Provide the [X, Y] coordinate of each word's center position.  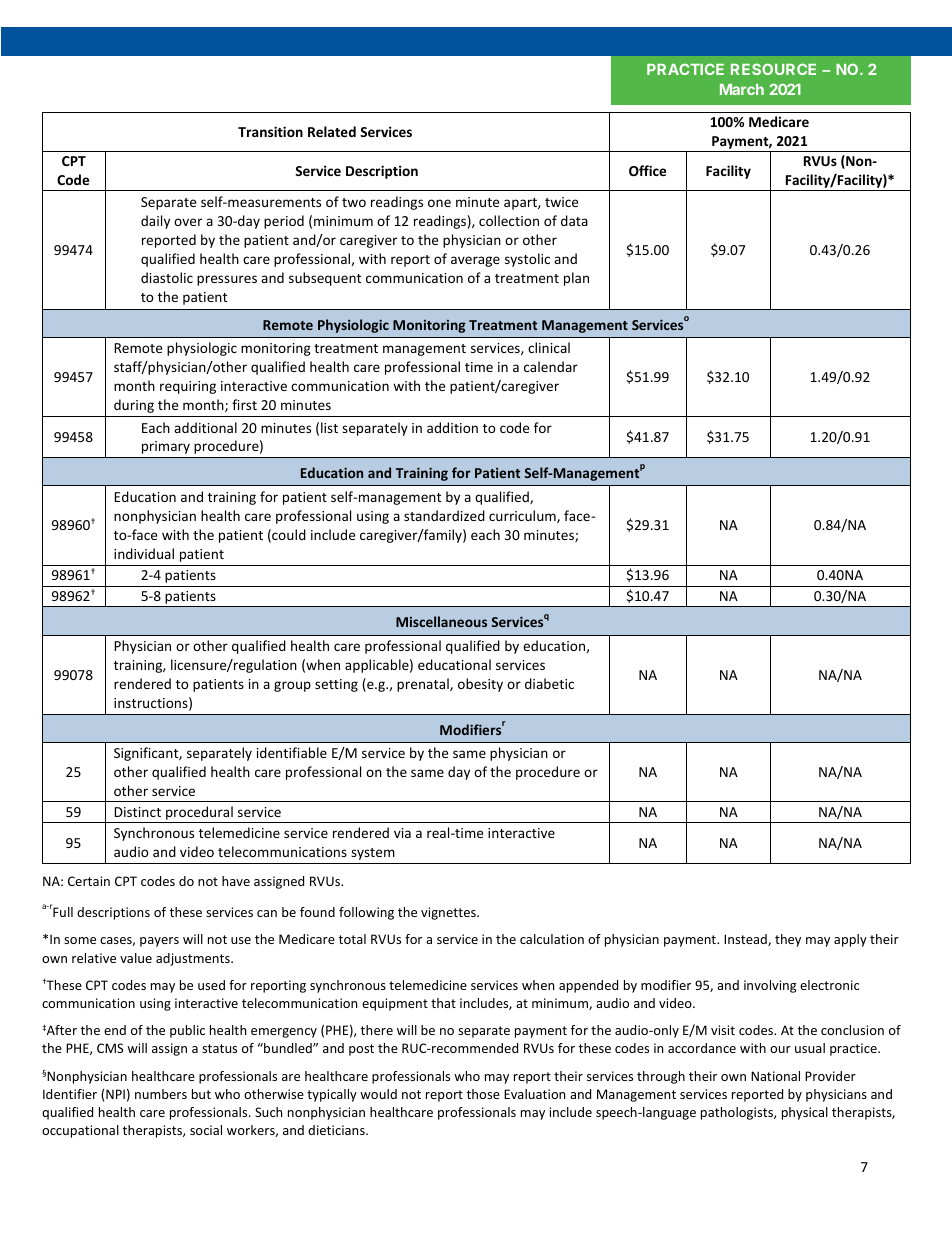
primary [166, 447]
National [775, 1076]
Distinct [137, 812]
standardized [444, 515]
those [483, 1094]
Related [332, 131]
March [742, 89]
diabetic [549, 683]
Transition [270, 131]
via [402, 833]
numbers [161, 1094]
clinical [549, 347]
